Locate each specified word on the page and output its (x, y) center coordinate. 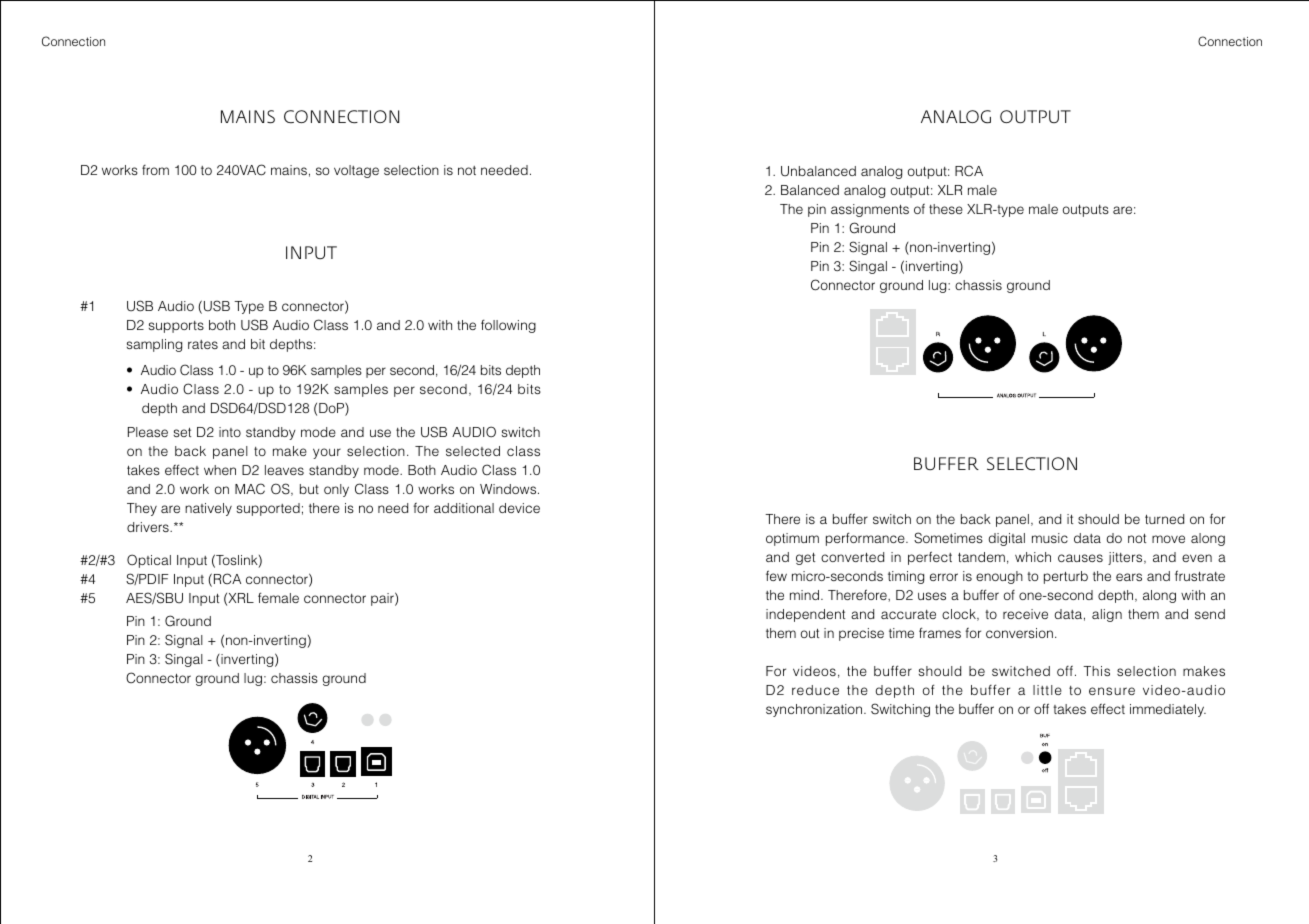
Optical (149, 561)
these (946, 209)
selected (473, 451)
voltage (356, 171)
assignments (870, 210)
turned (1164, 519)
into (230, 432)
